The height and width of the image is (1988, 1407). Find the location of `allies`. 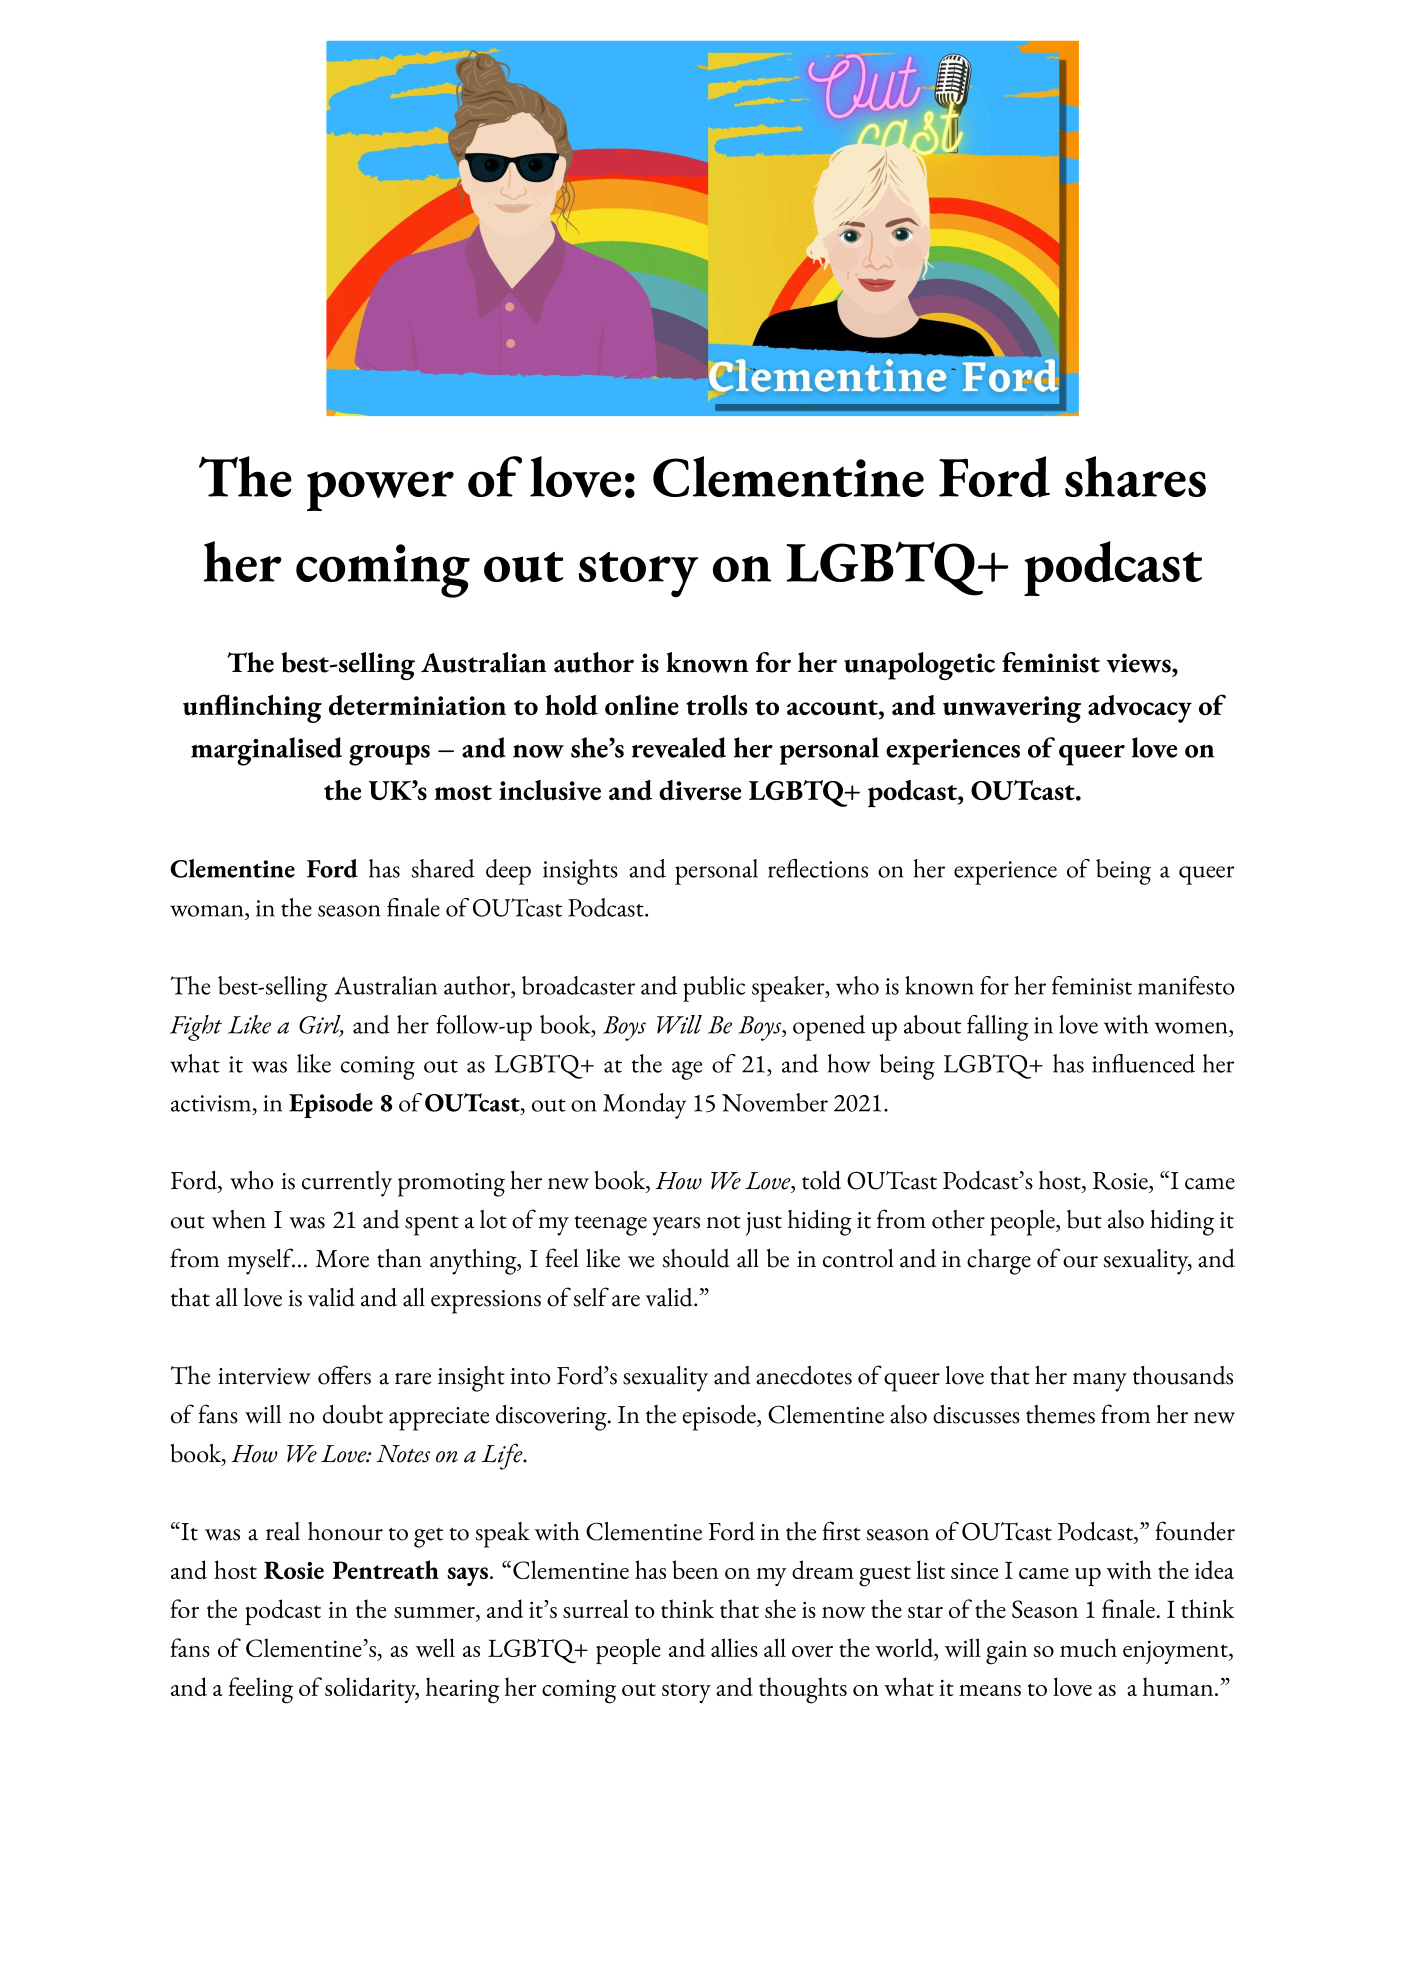

allies is located at coordinates (734, 1647).
